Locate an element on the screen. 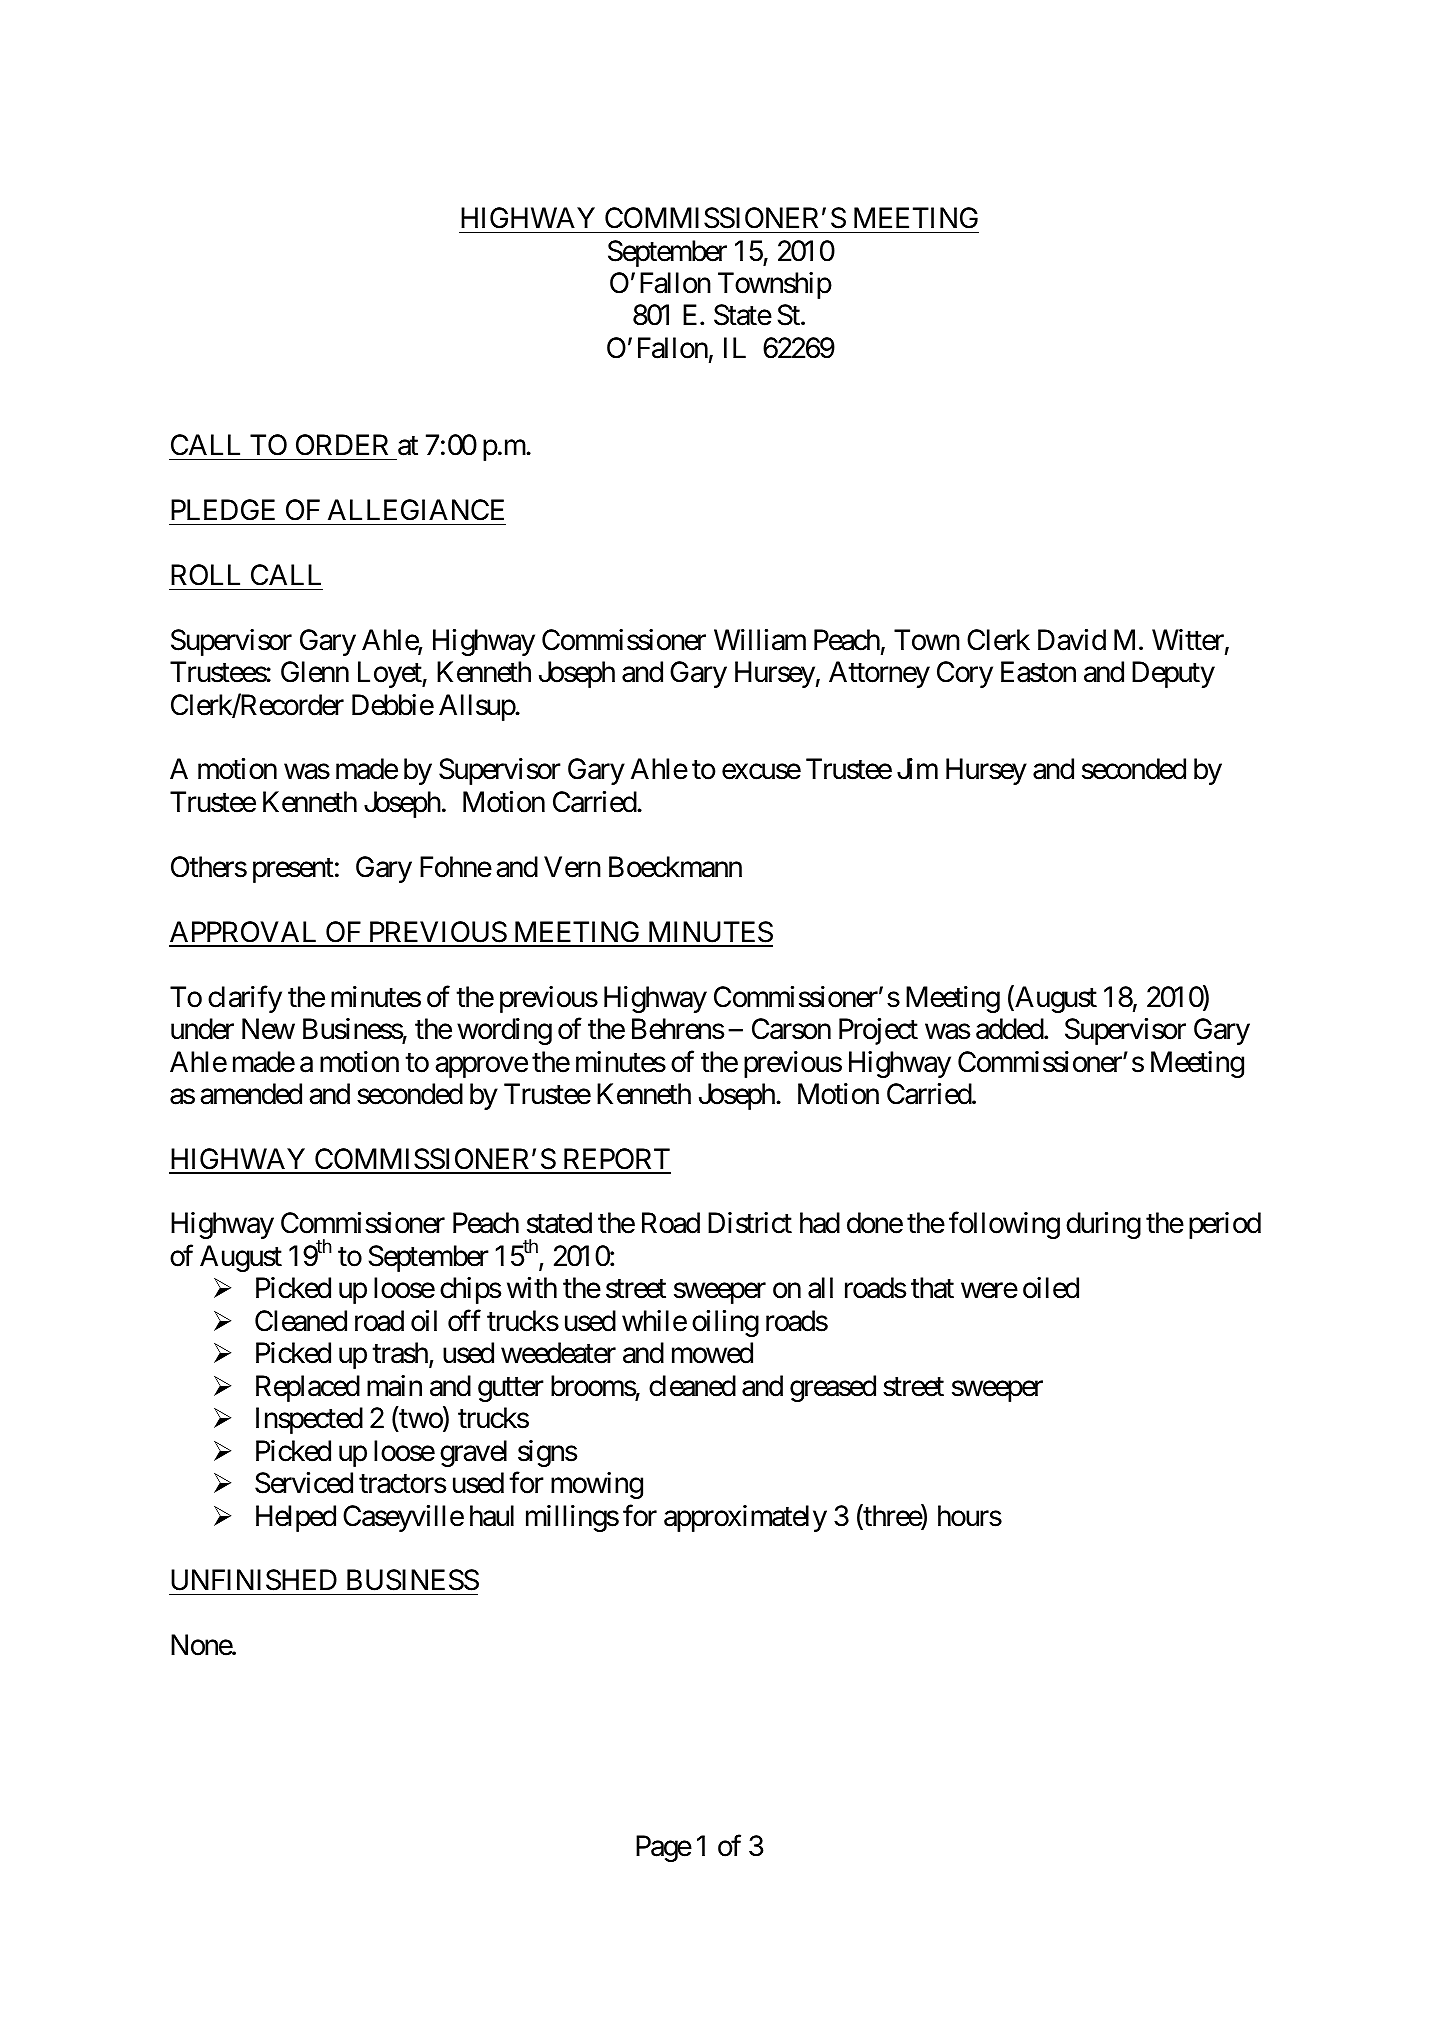 This screenshot has height=2033, width=1437. Vern is located at coordinates (572, 867).
